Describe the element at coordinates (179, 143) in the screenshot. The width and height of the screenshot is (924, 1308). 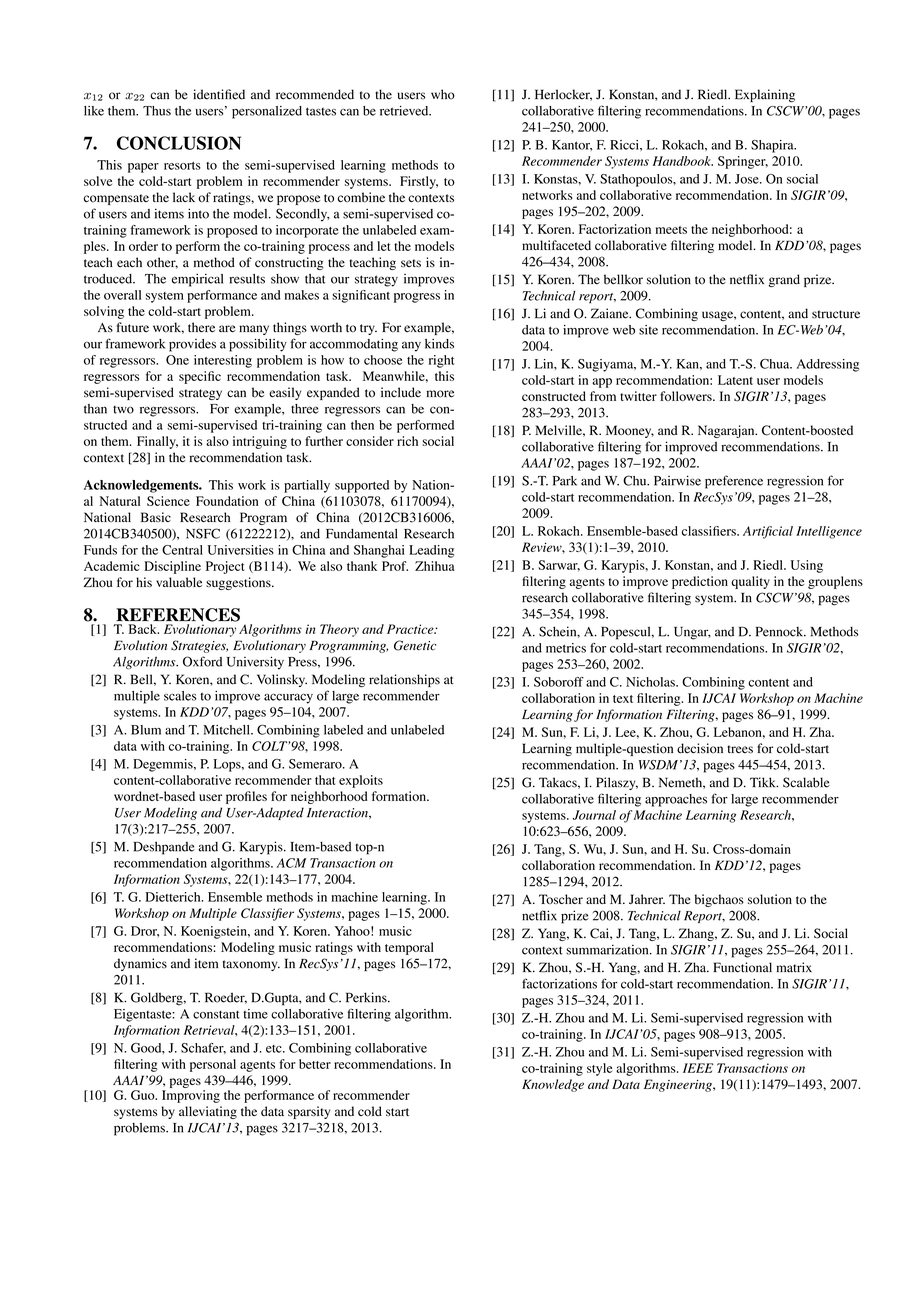
I see `CONCLUSION` at that location.
